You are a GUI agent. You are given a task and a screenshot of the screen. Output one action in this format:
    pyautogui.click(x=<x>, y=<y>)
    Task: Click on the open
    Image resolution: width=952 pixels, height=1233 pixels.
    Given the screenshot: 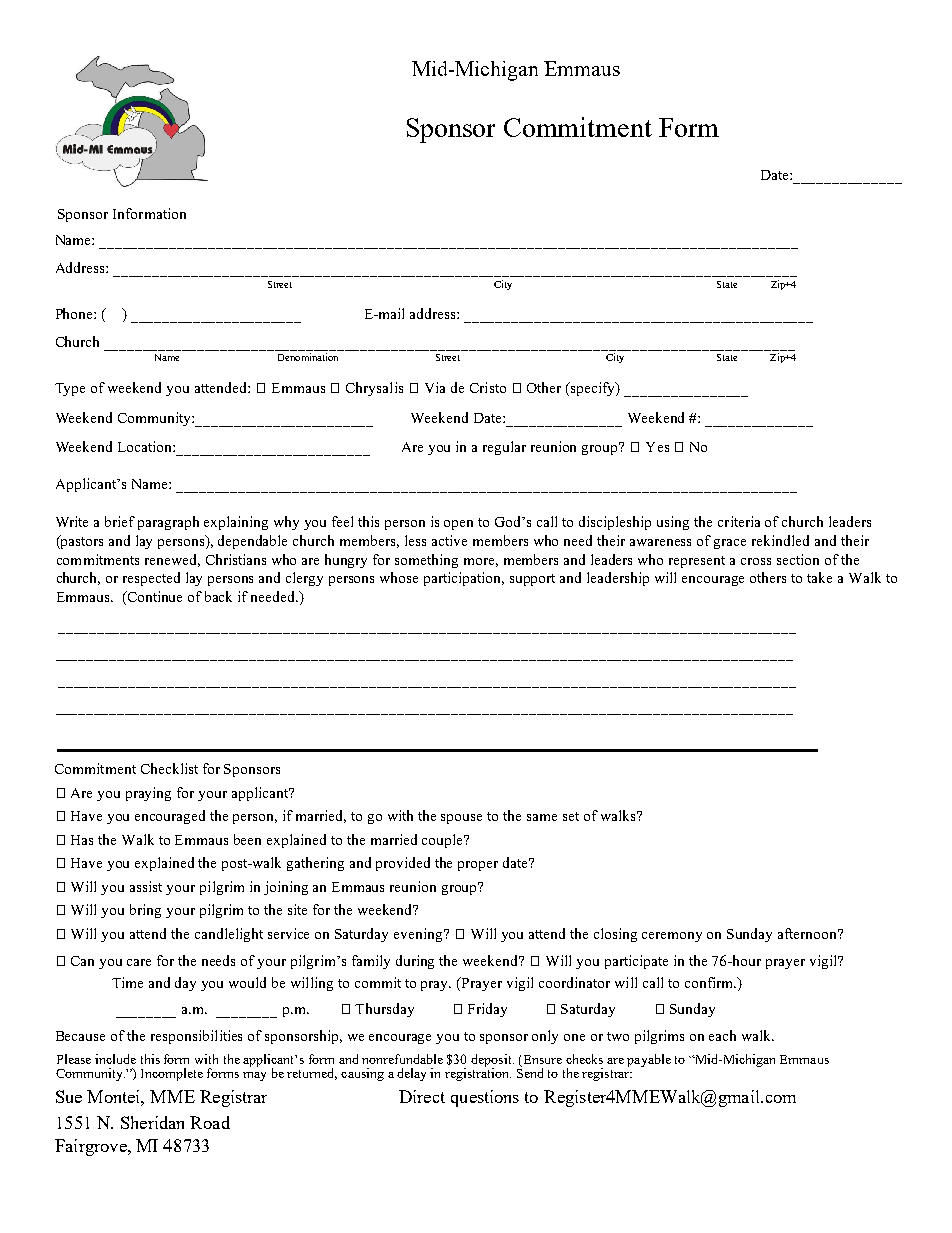 What is the action you would take?
    pyautogui.click(x=458, y=525)
